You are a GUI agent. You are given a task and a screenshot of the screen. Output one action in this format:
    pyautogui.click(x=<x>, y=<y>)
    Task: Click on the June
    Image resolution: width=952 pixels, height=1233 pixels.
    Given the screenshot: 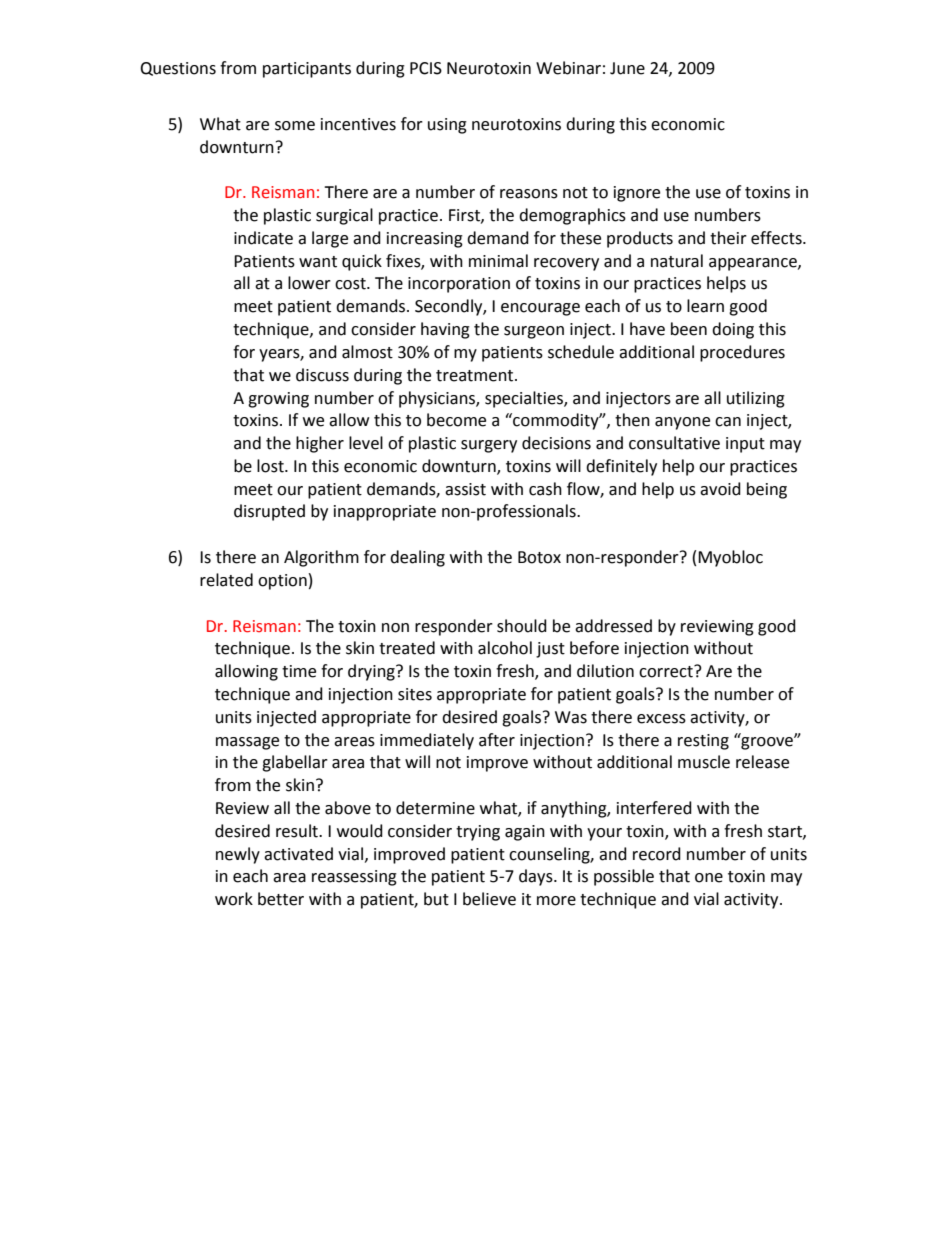 What is the action you would take?
    pyautogui.click(x=627, y=68)
